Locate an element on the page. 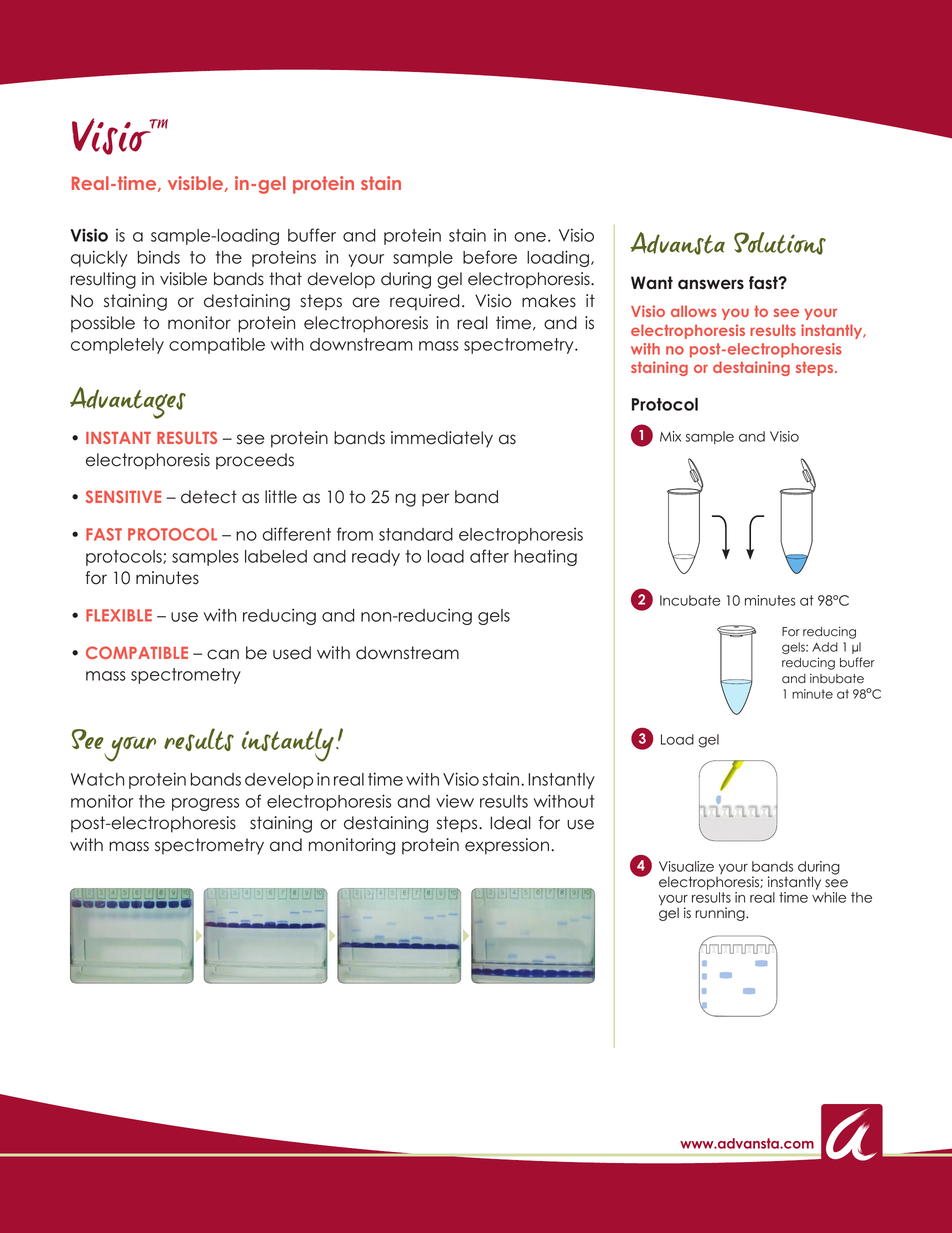  Advantages is located at coordinates (128, 403).
